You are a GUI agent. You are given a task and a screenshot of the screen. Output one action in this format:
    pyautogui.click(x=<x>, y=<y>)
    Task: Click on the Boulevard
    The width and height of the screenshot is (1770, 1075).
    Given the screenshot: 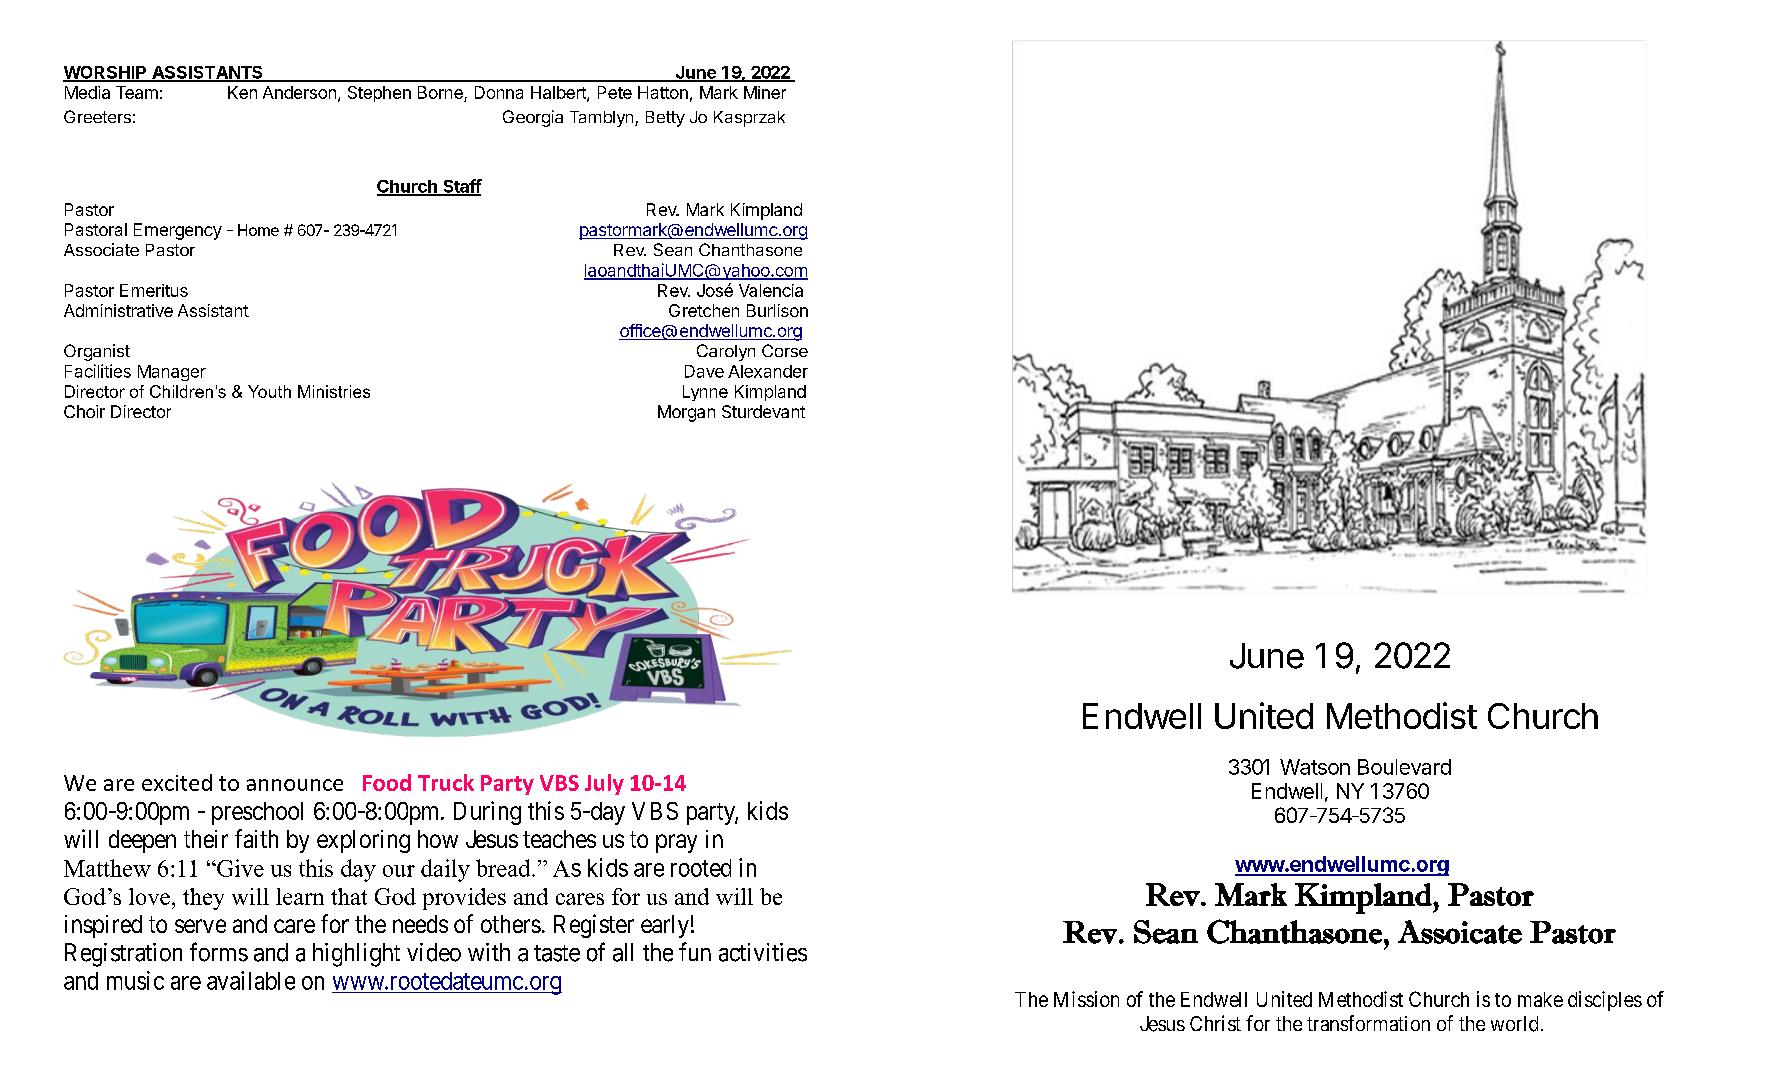 What is the action you would take?
    pyautogui.click(x=1404, y=767)
